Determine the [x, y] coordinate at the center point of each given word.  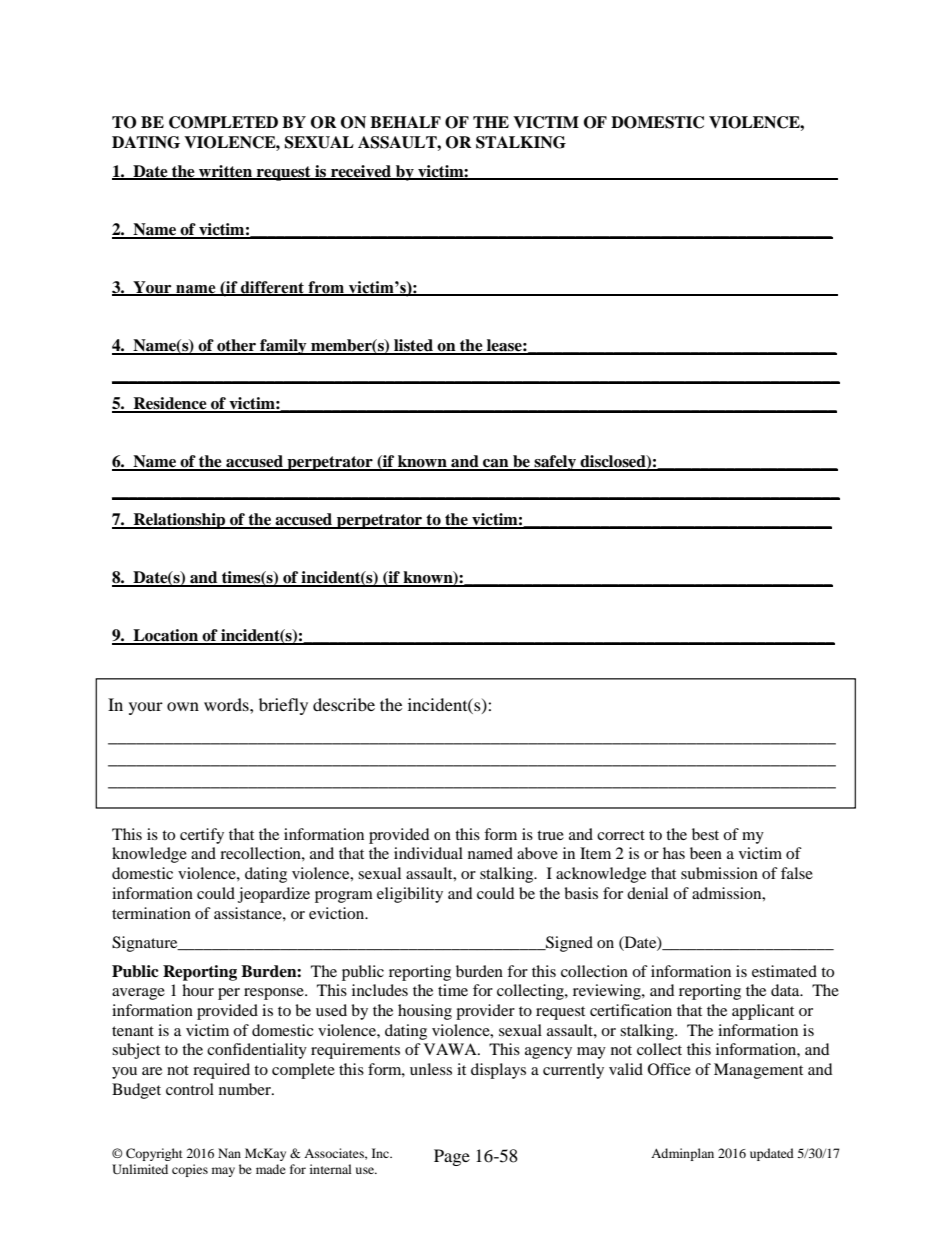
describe [344, 704]
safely [555, 463]
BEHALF [405, 122]
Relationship [179, 521]
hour [198, 990]
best [705, 834]
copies [190, 1170]
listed [413, 346]
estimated [784, 971]
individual [428, 853]
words [227, 704]
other [236, 346]
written [226, 172]
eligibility [410, 895]
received [361, 172]
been [706, 853]
